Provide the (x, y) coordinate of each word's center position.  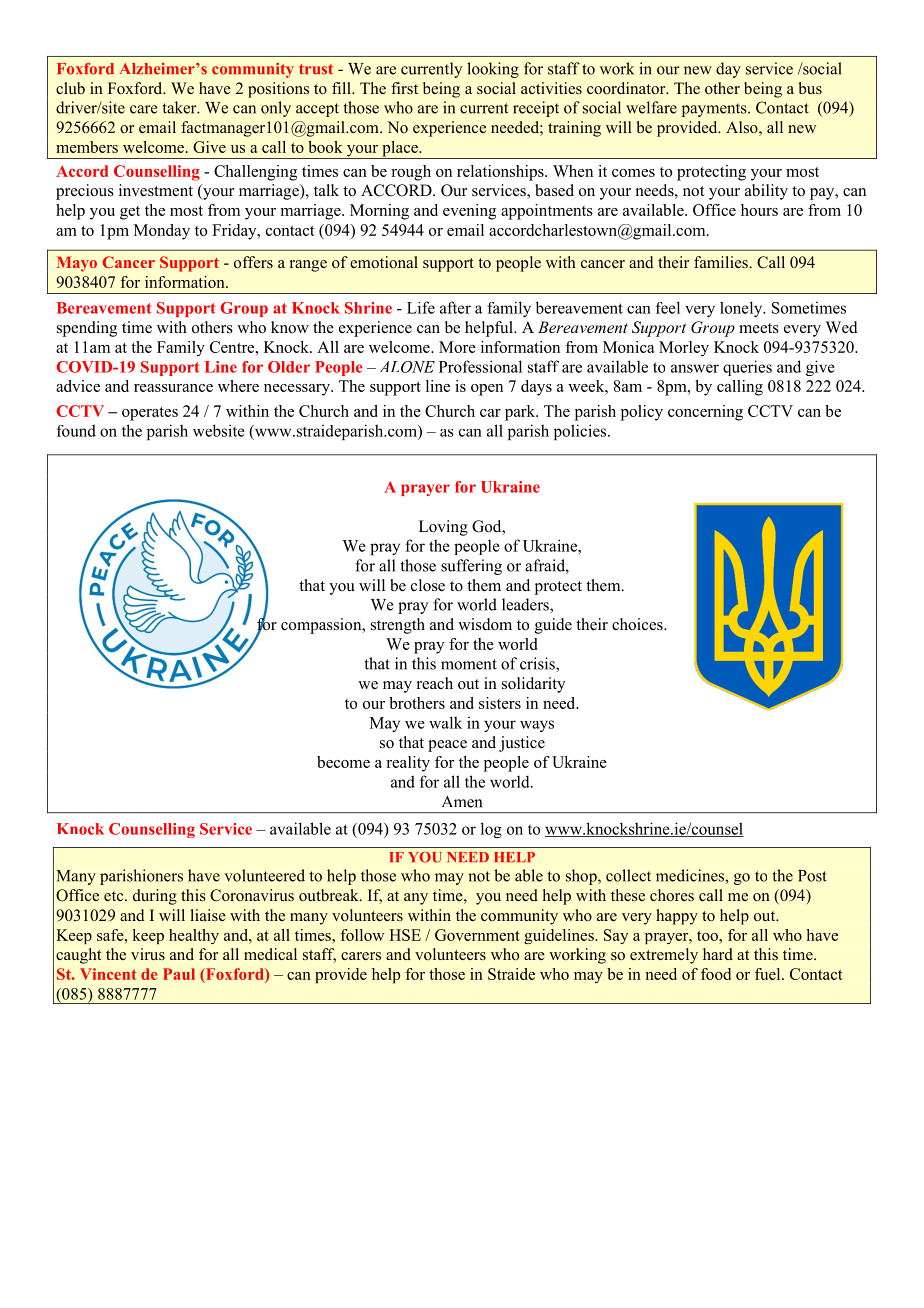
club (70, 88)
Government (477, 935)
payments (715, 110)
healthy (194, 936)
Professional (480, 366)
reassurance (173, 388)
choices (638, 624)
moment (469, 664)
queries (747, 368)
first (404, 88)
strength (398, 626)
